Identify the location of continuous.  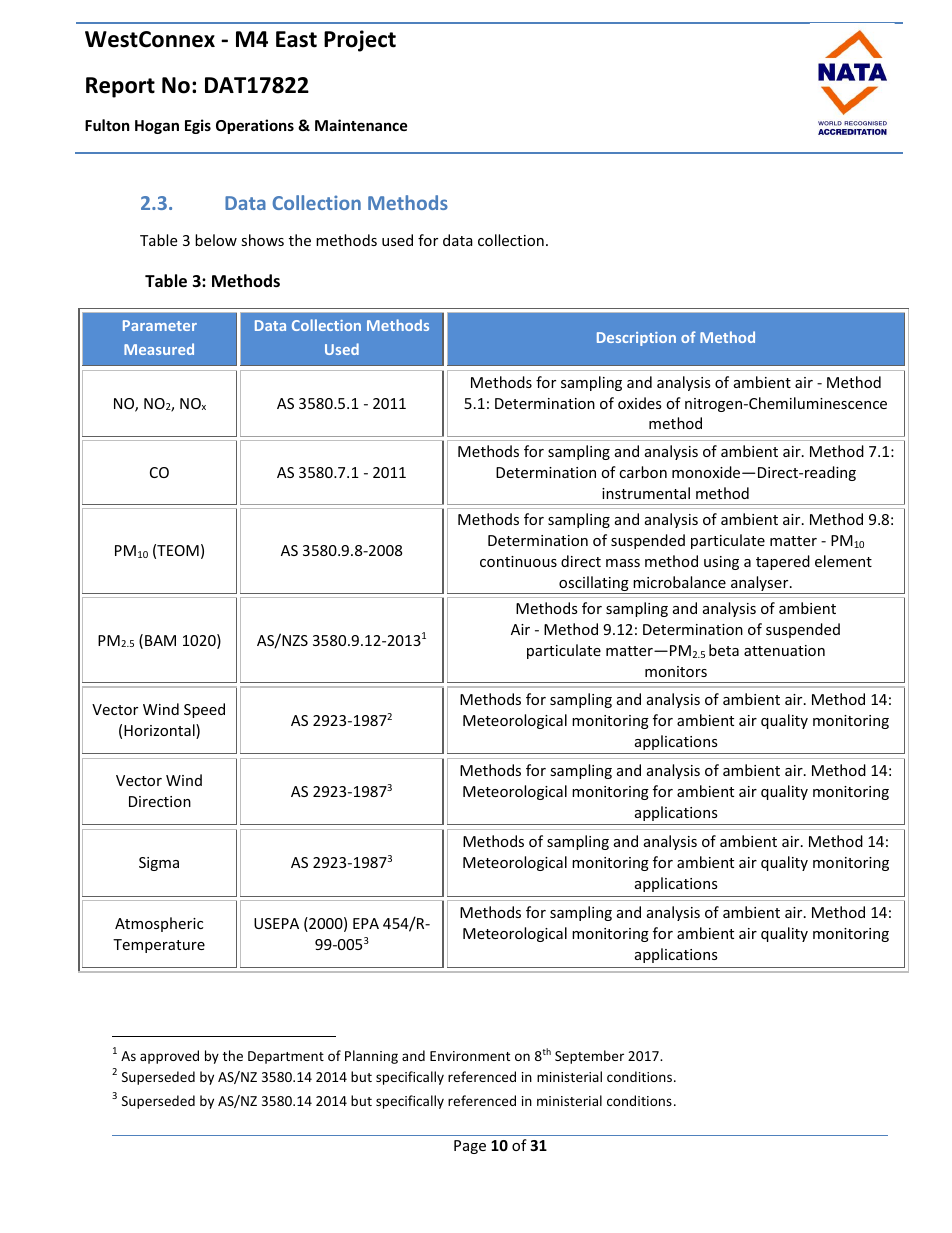
(518, 561).
